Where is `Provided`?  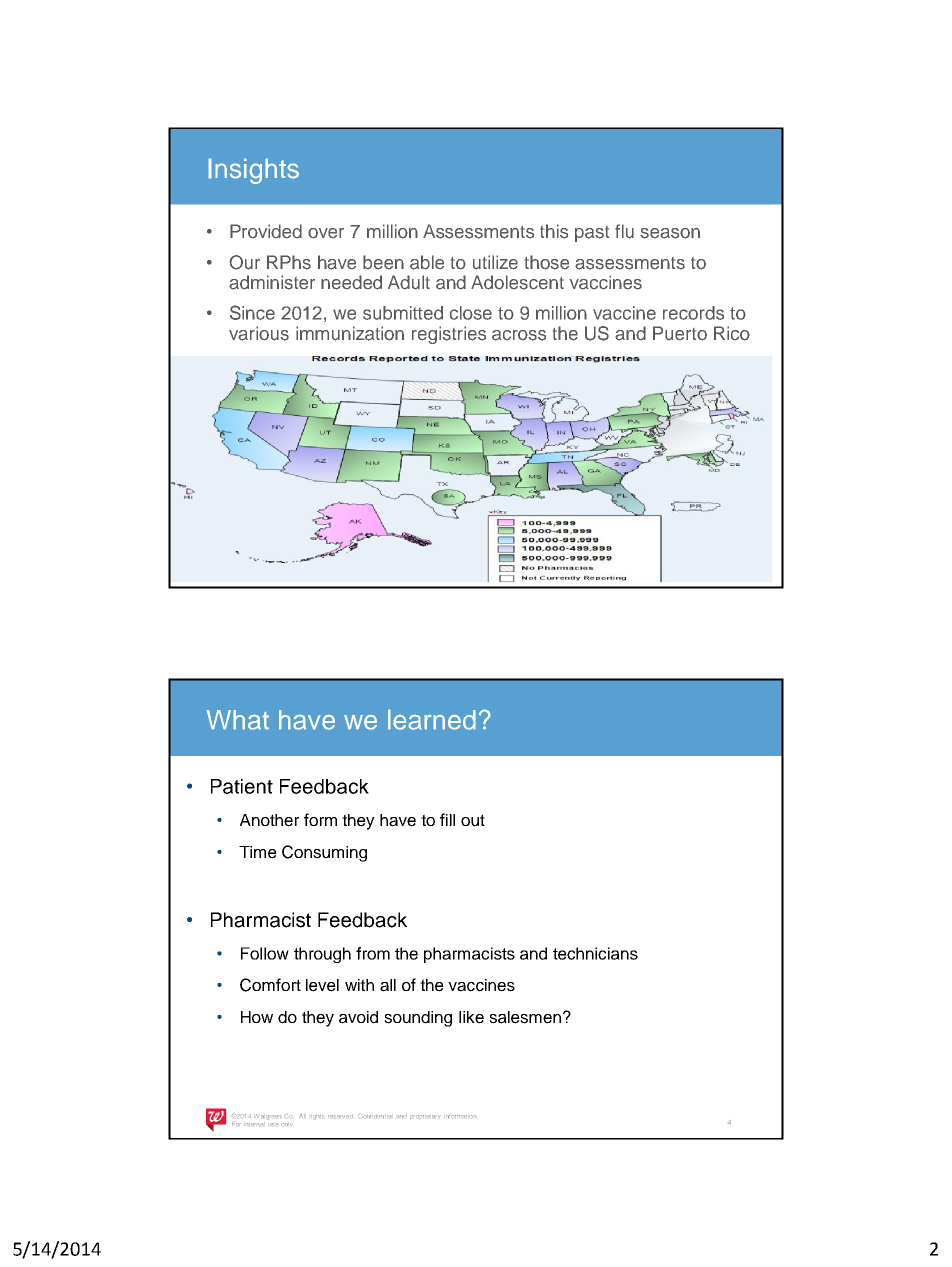
Provided is located at coordinates (266, 231).
